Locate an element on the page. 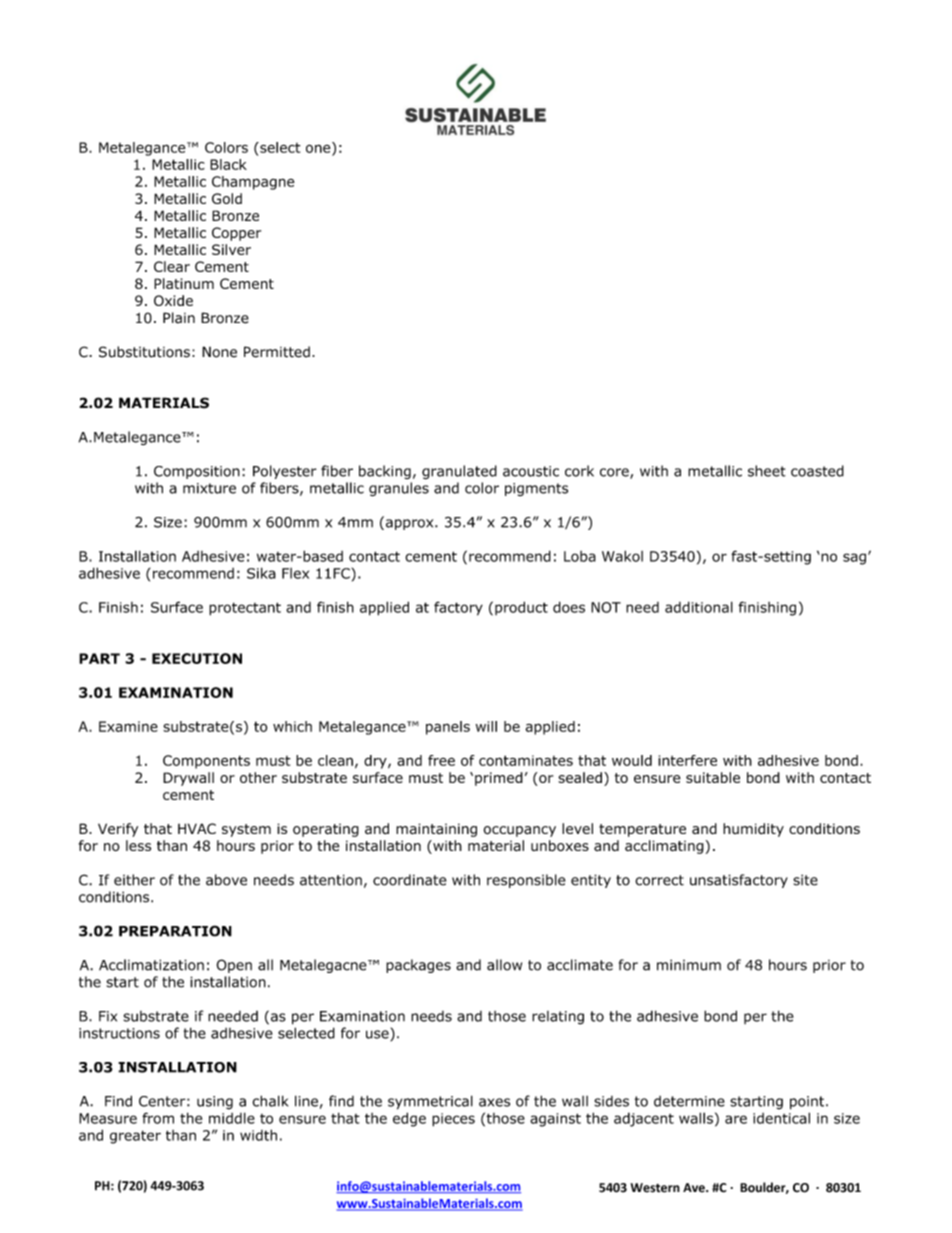  responsible is located at coordinates (526, 881).
